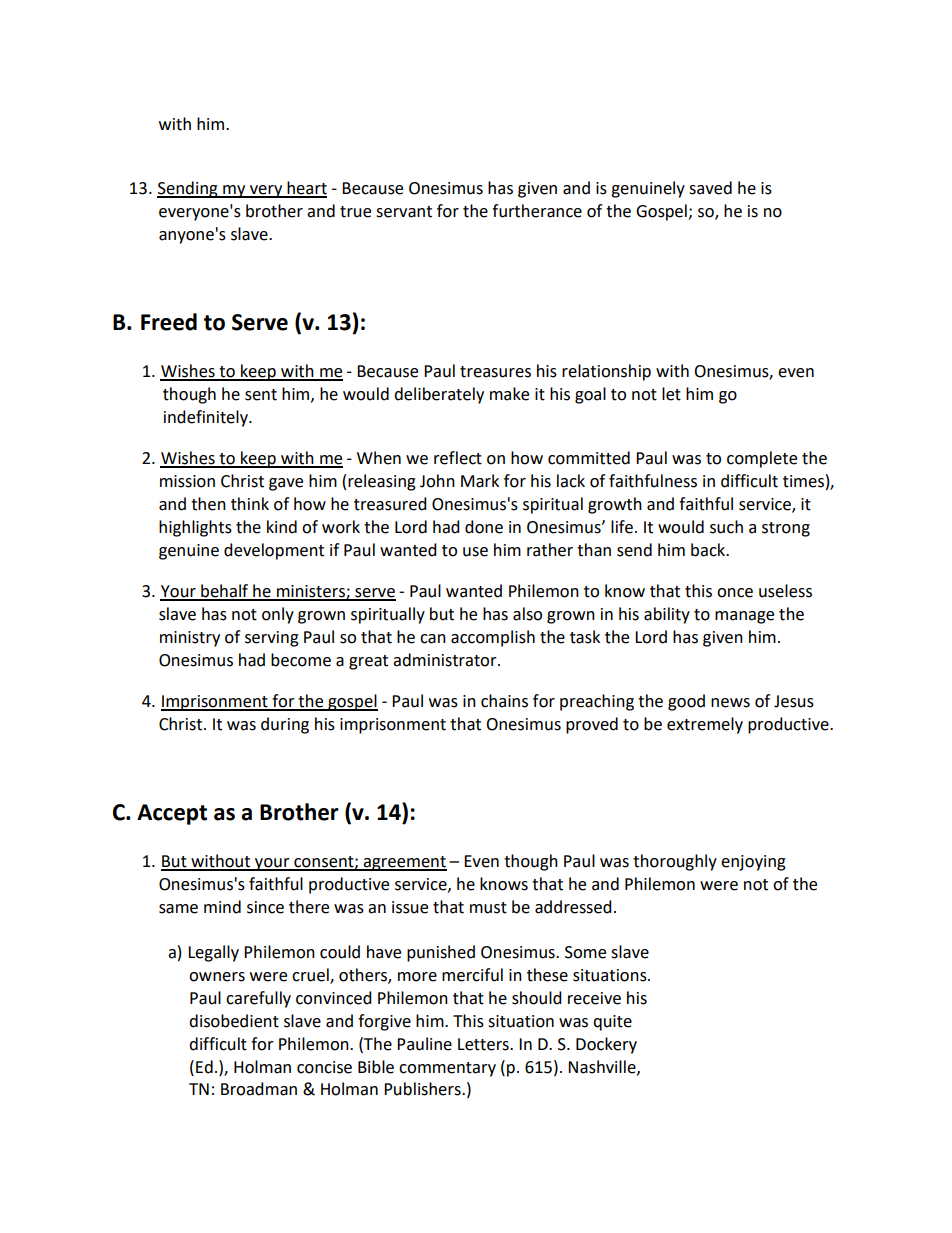  What do you see at coordinates (234, 1021) in the screenshot?
I see `disobedient` at bounding box center [234, 1021].
